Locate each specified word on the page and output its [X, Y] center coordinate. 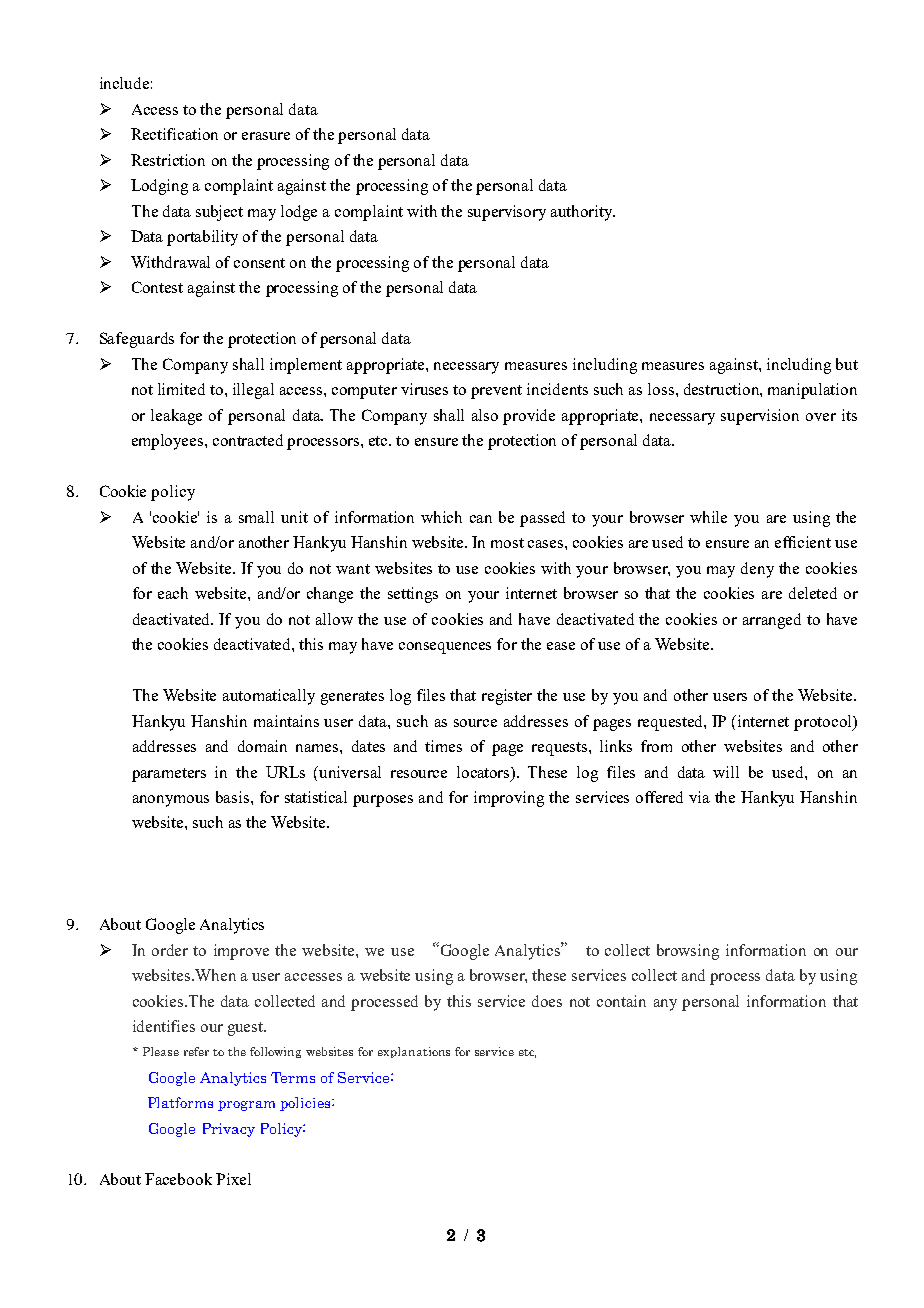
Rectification [174, 134]
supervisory [507, 213]
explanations [414, 1052]
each [173, 593]
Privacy [229, 1130]
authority [583, 213]
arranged [772, 621]
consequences [445, 648]
